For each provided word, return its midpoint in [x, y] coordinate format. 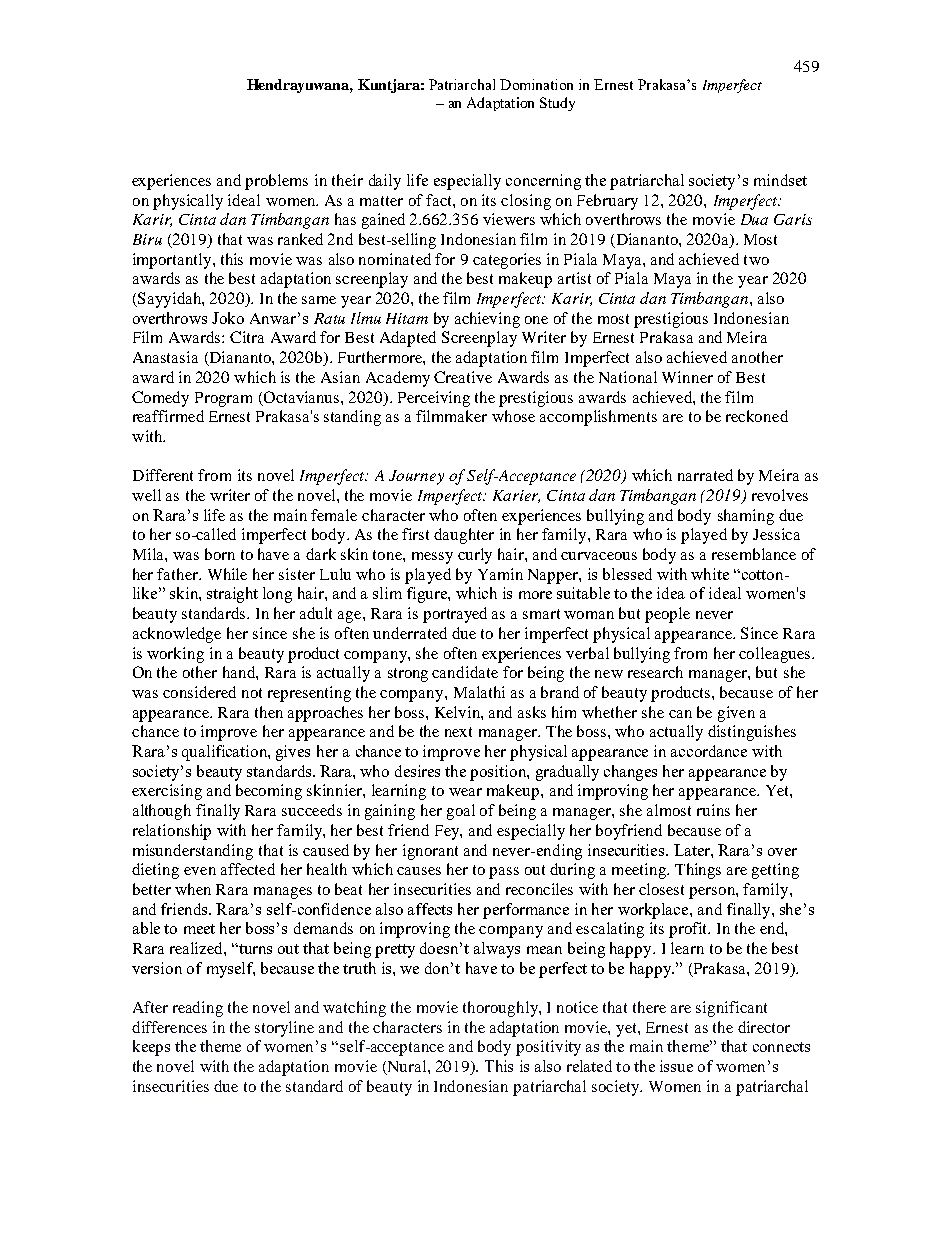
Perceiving [434, 399]
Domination [536, 84]
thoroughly [501, 1009]
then [269, 712]
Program [223, 399]
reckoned [757, 416]
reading [198, 1009]
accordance [709, 751]
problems [276, 182]
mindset [780, 180]
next [458, 732]
